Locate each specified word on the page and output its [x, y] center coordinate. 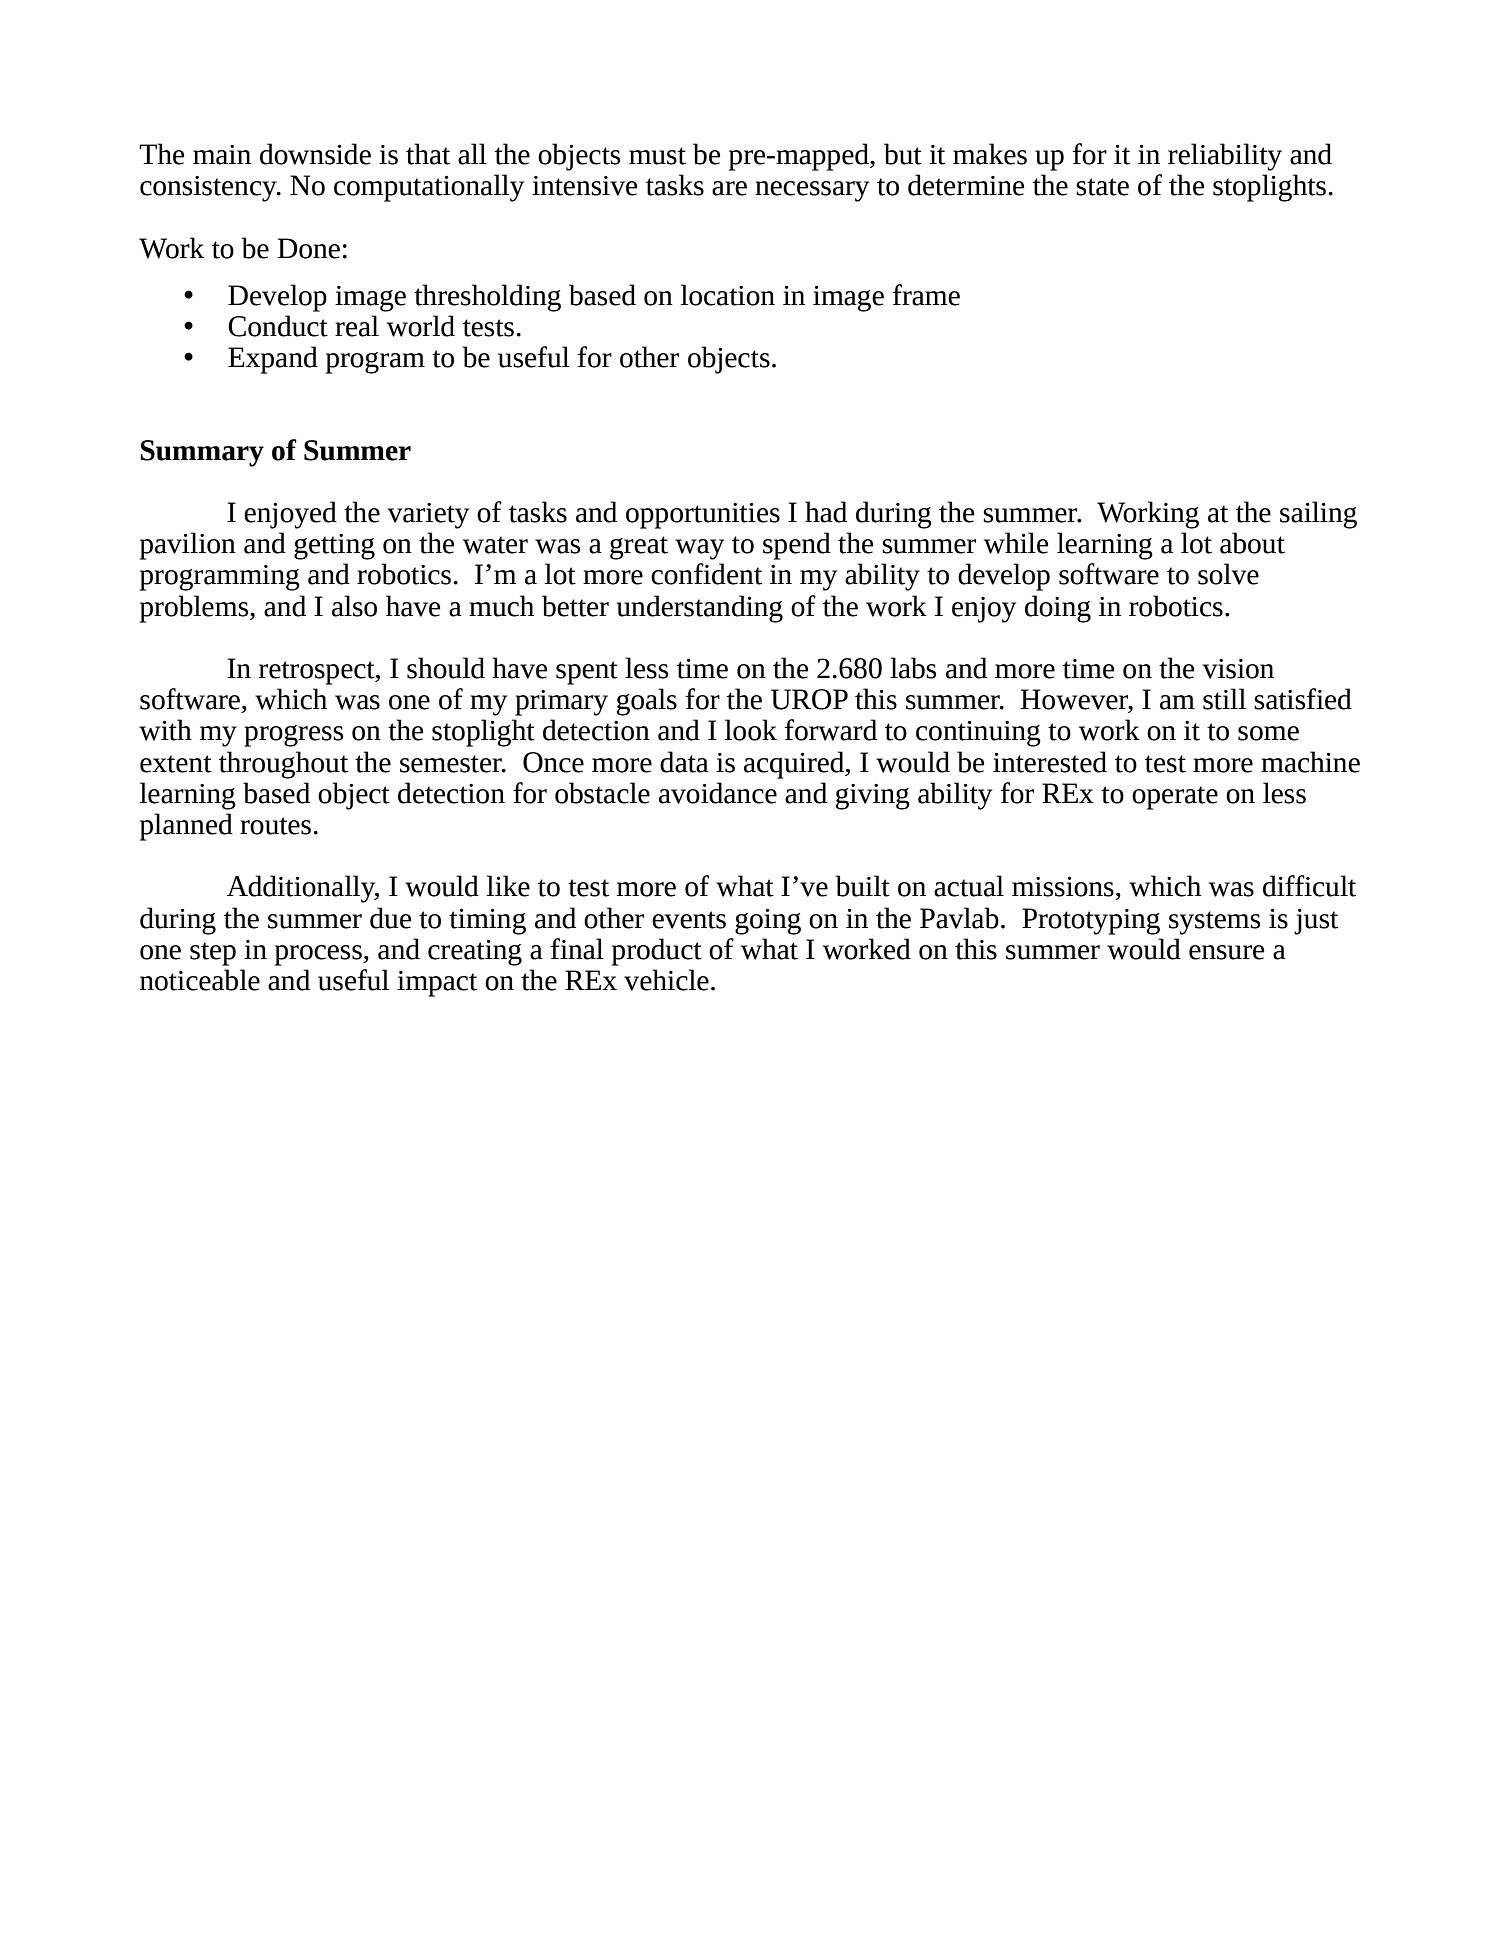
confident [706, 574]
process [319, 955]
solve [1228, 574]
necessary [812, 191]
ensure [1226, 952]
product [657, 952]
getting [334, 547]
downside [315, 154]
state [1102, 187]
